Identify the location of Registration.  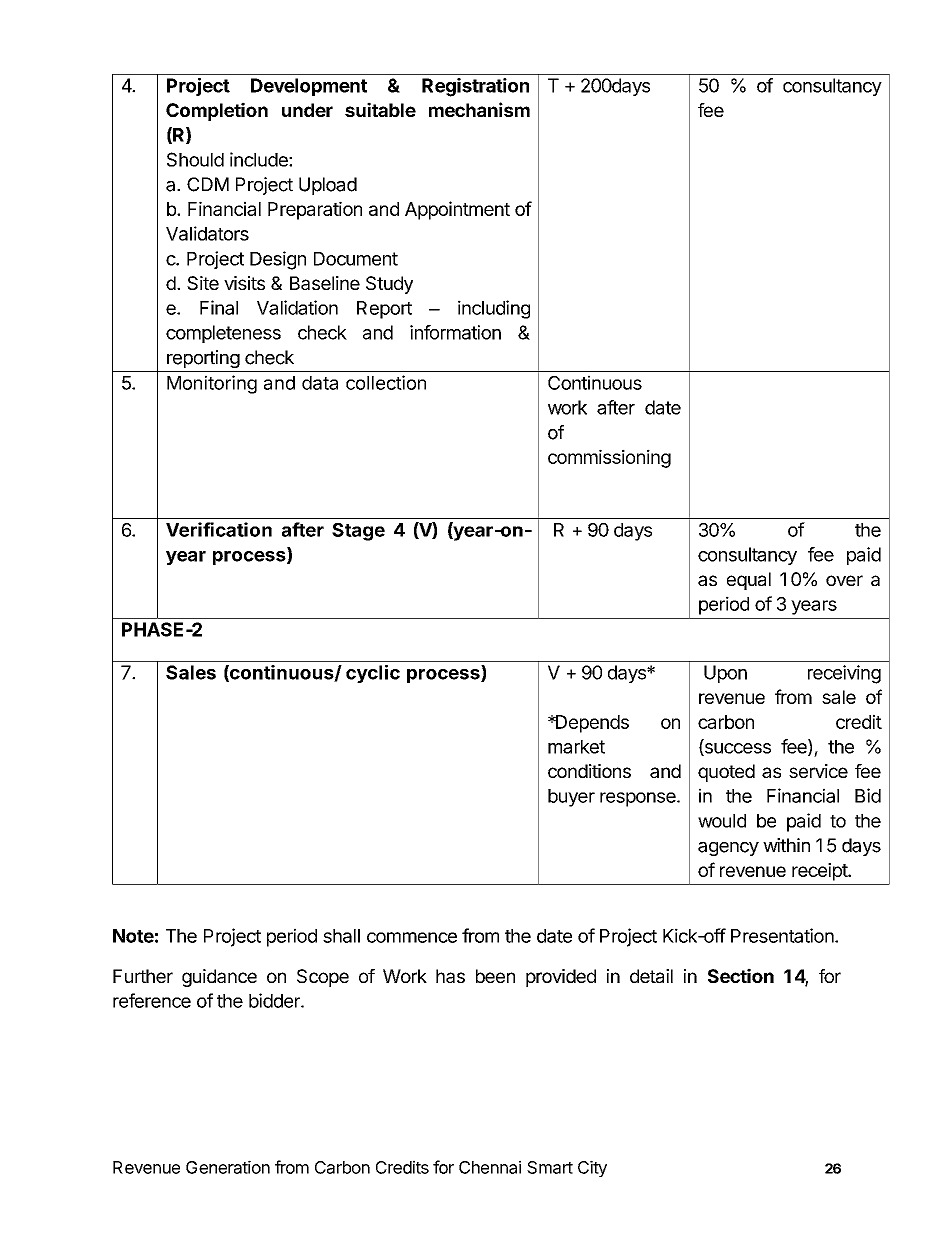
(475, 87).
